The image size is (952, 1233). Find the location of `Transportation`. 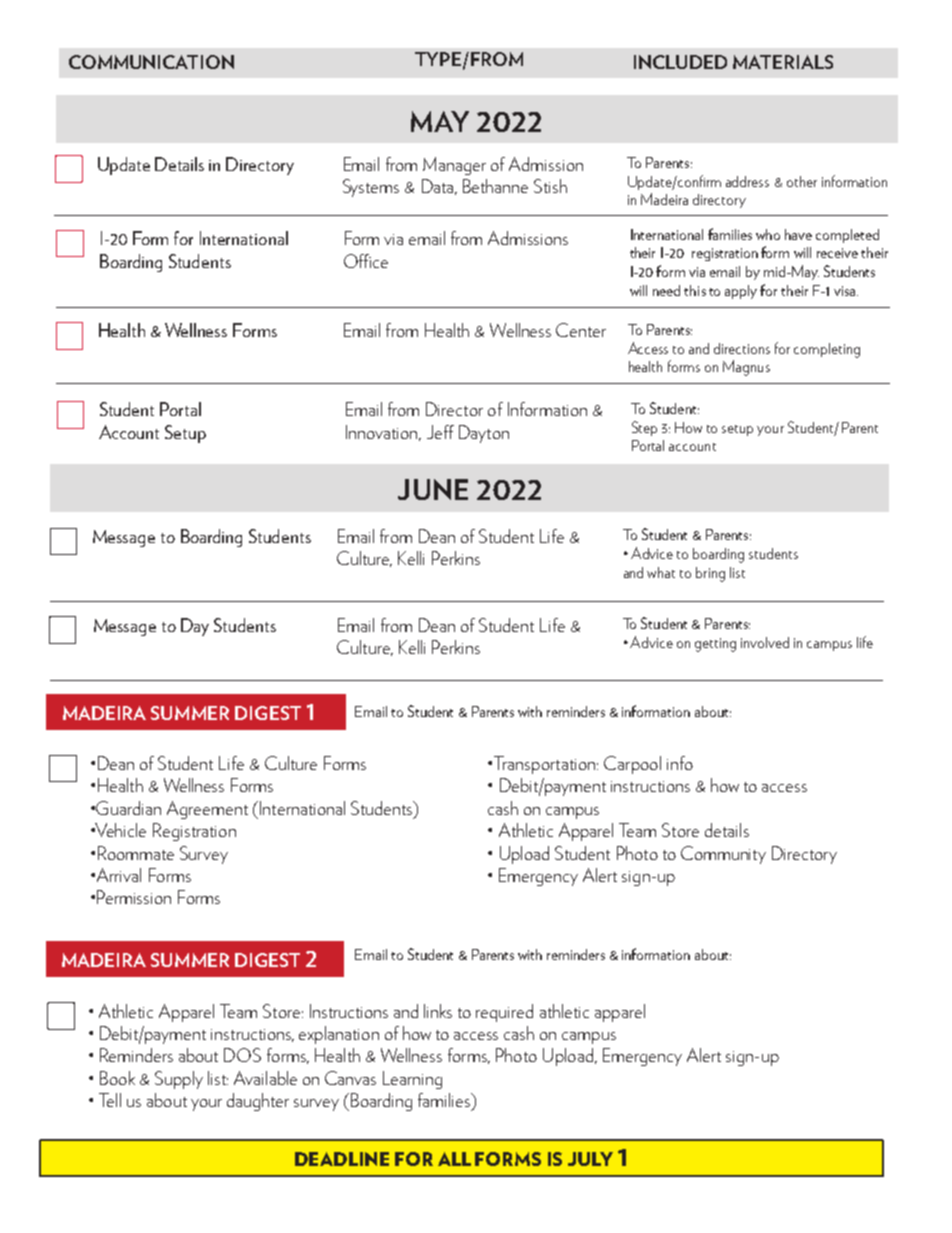

Transportation is located at coordinates (544, 765).
